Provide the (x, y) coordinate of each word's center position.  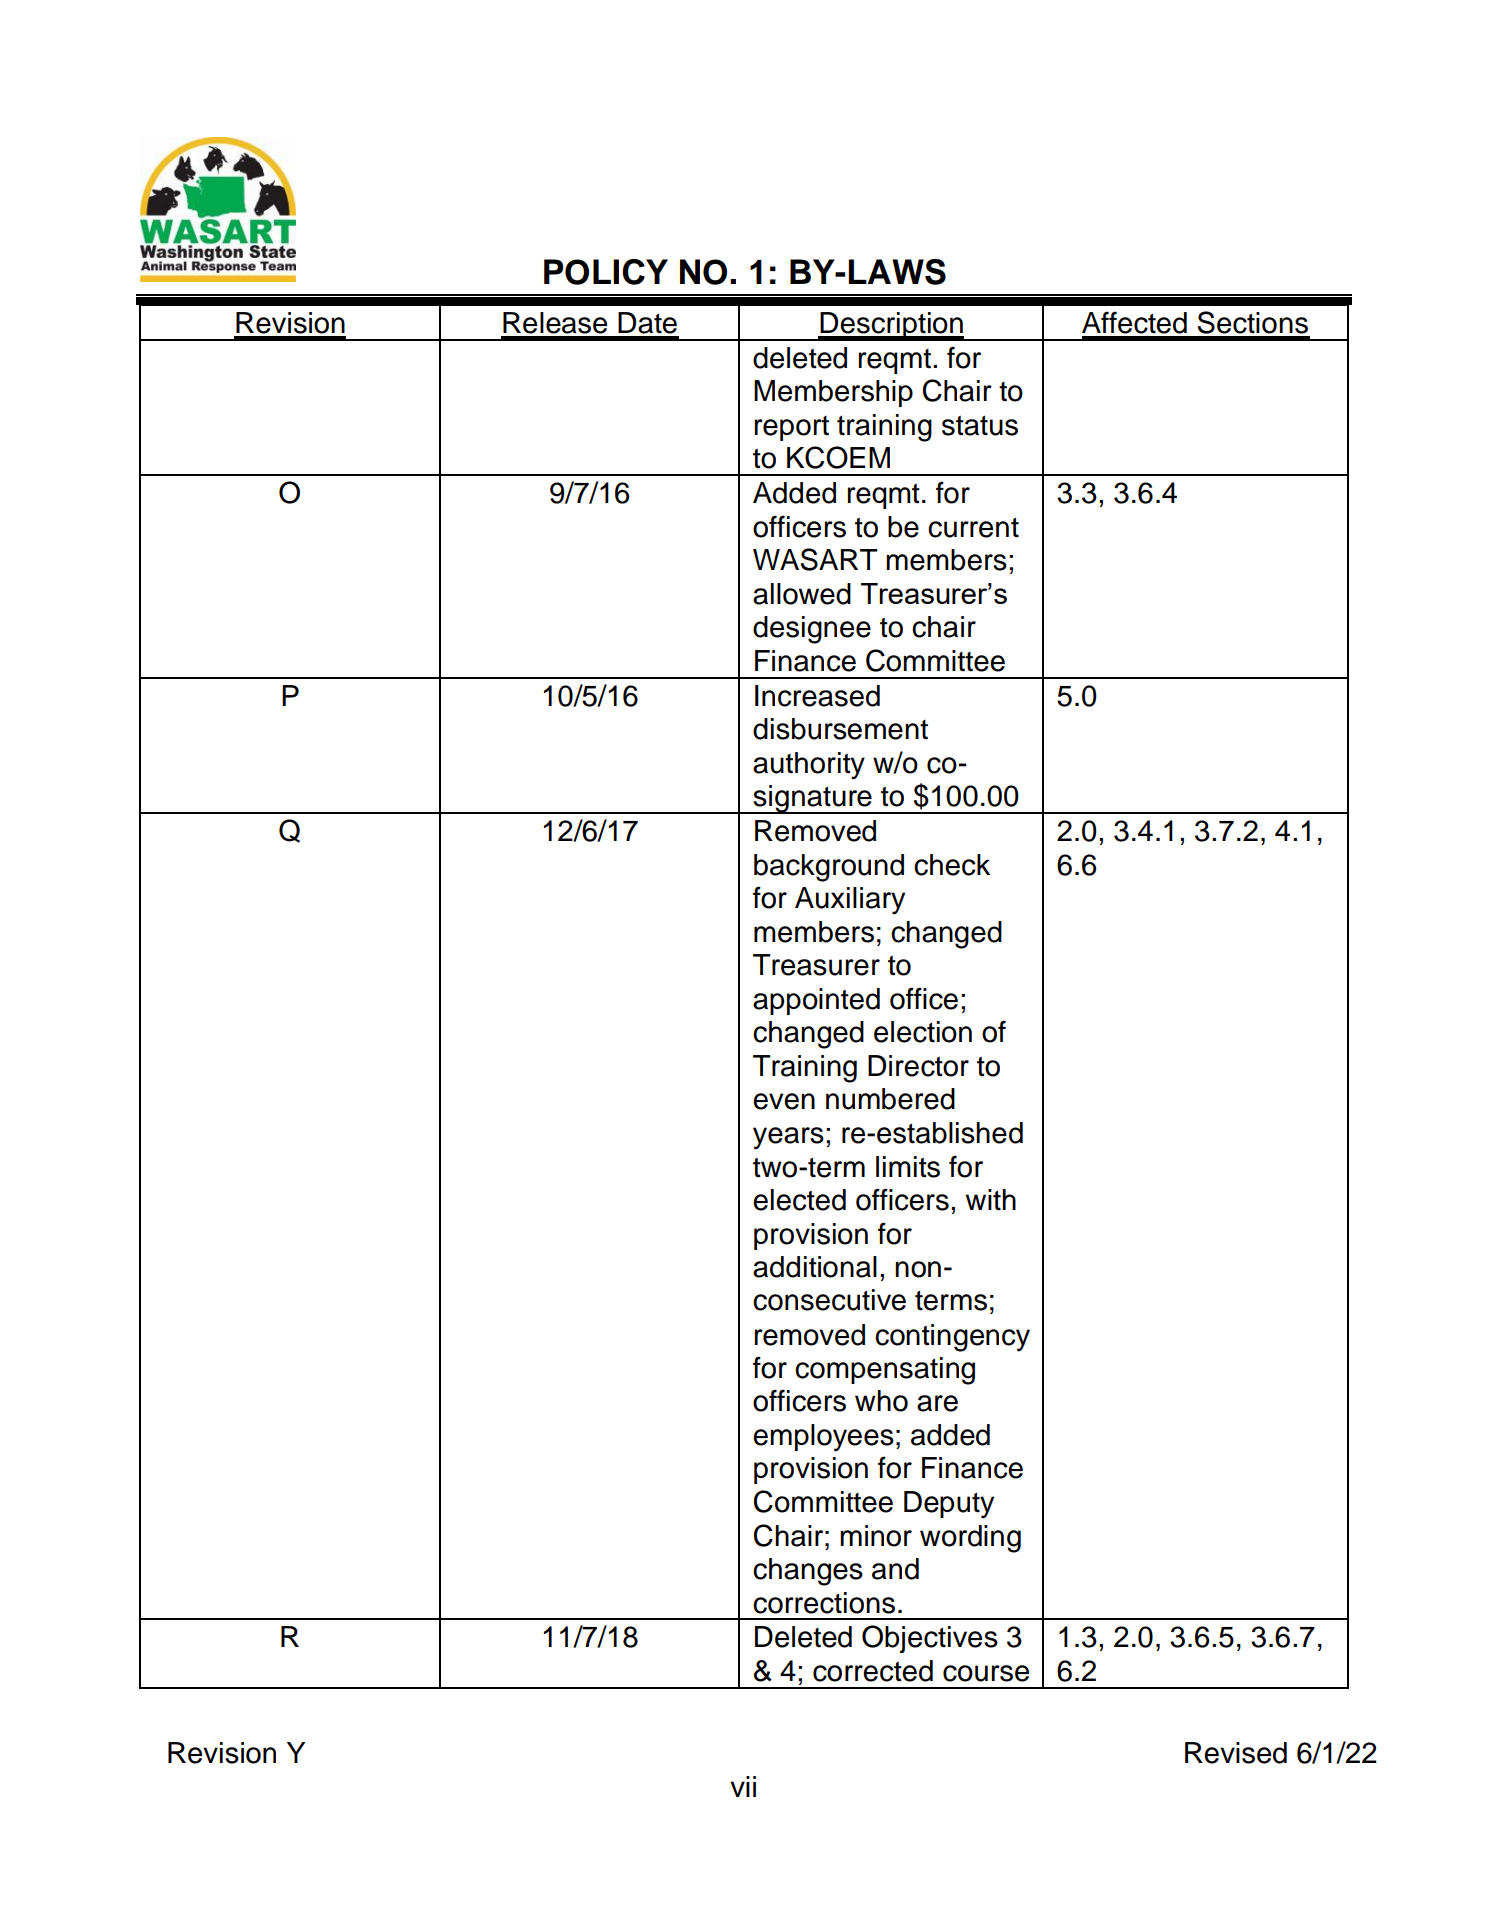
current (973, 527)
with (991, 1200)
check (952, 865)
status (980, 425)
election (923, 1032)
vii (743, 1786)
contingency (952, 1338)
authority (809, 766)
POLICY (606, 272)
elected (799, 1200)
